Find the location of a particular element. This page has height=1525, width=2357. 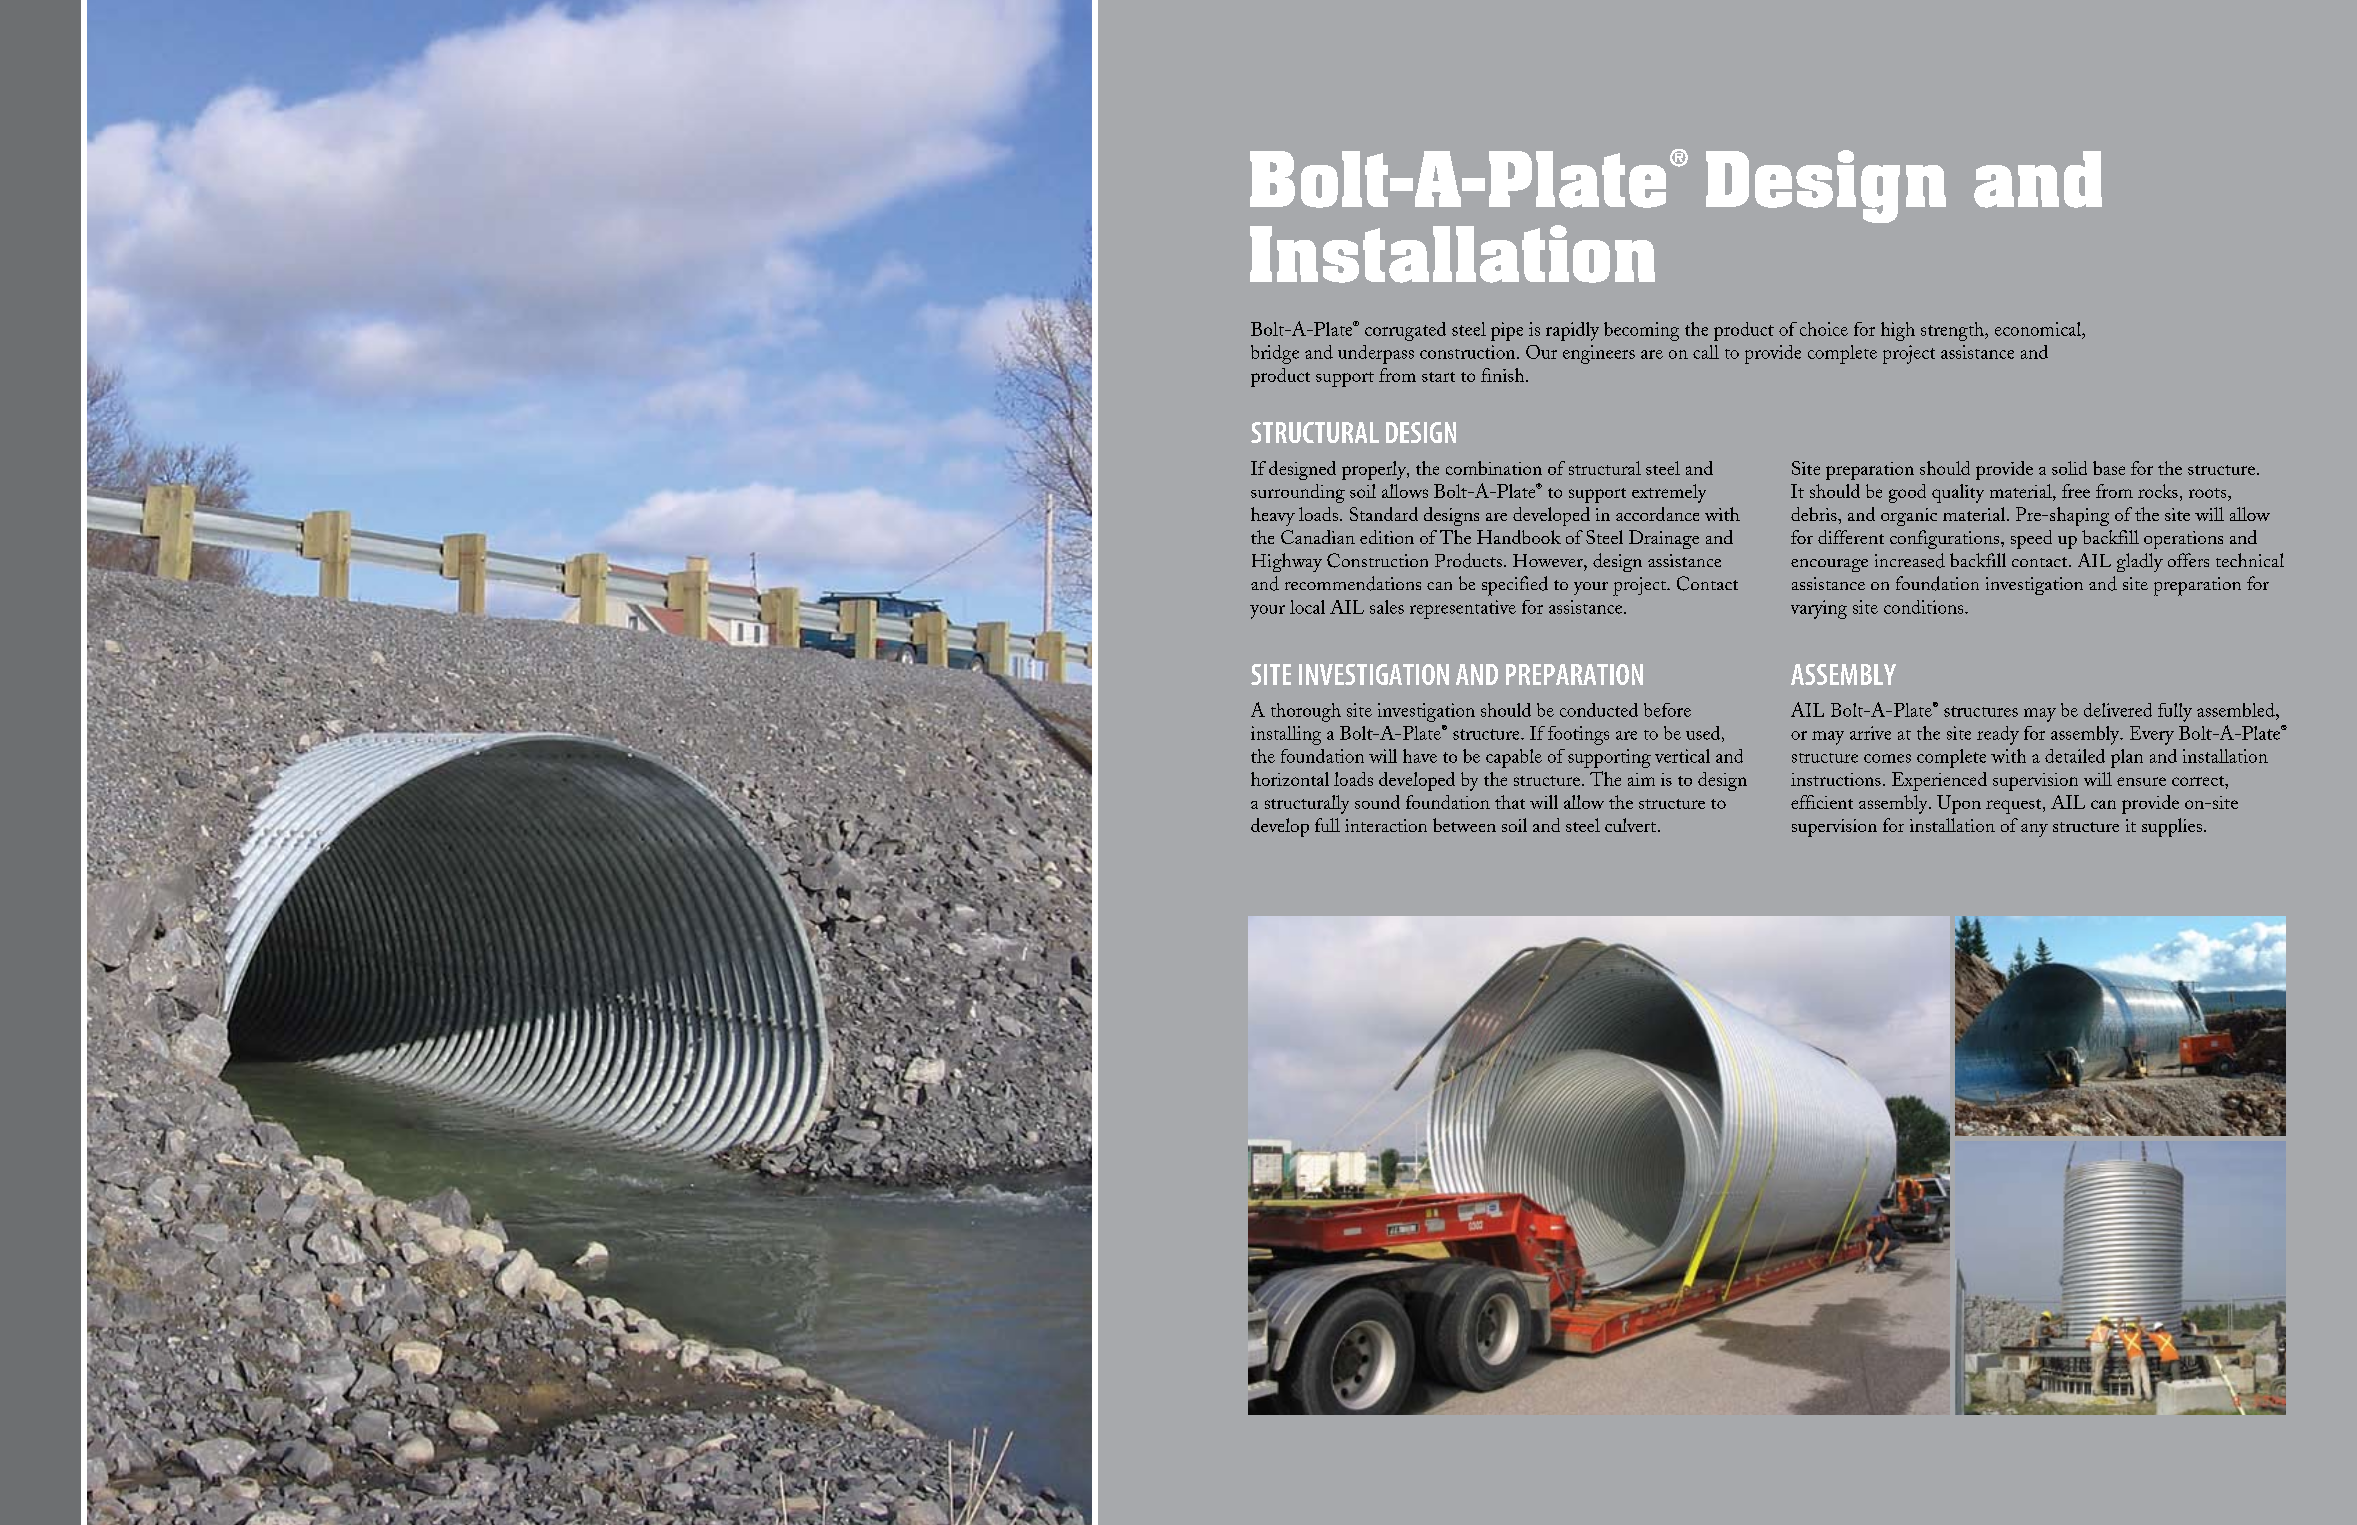

delivered is located at coordinates (2118, 710).
